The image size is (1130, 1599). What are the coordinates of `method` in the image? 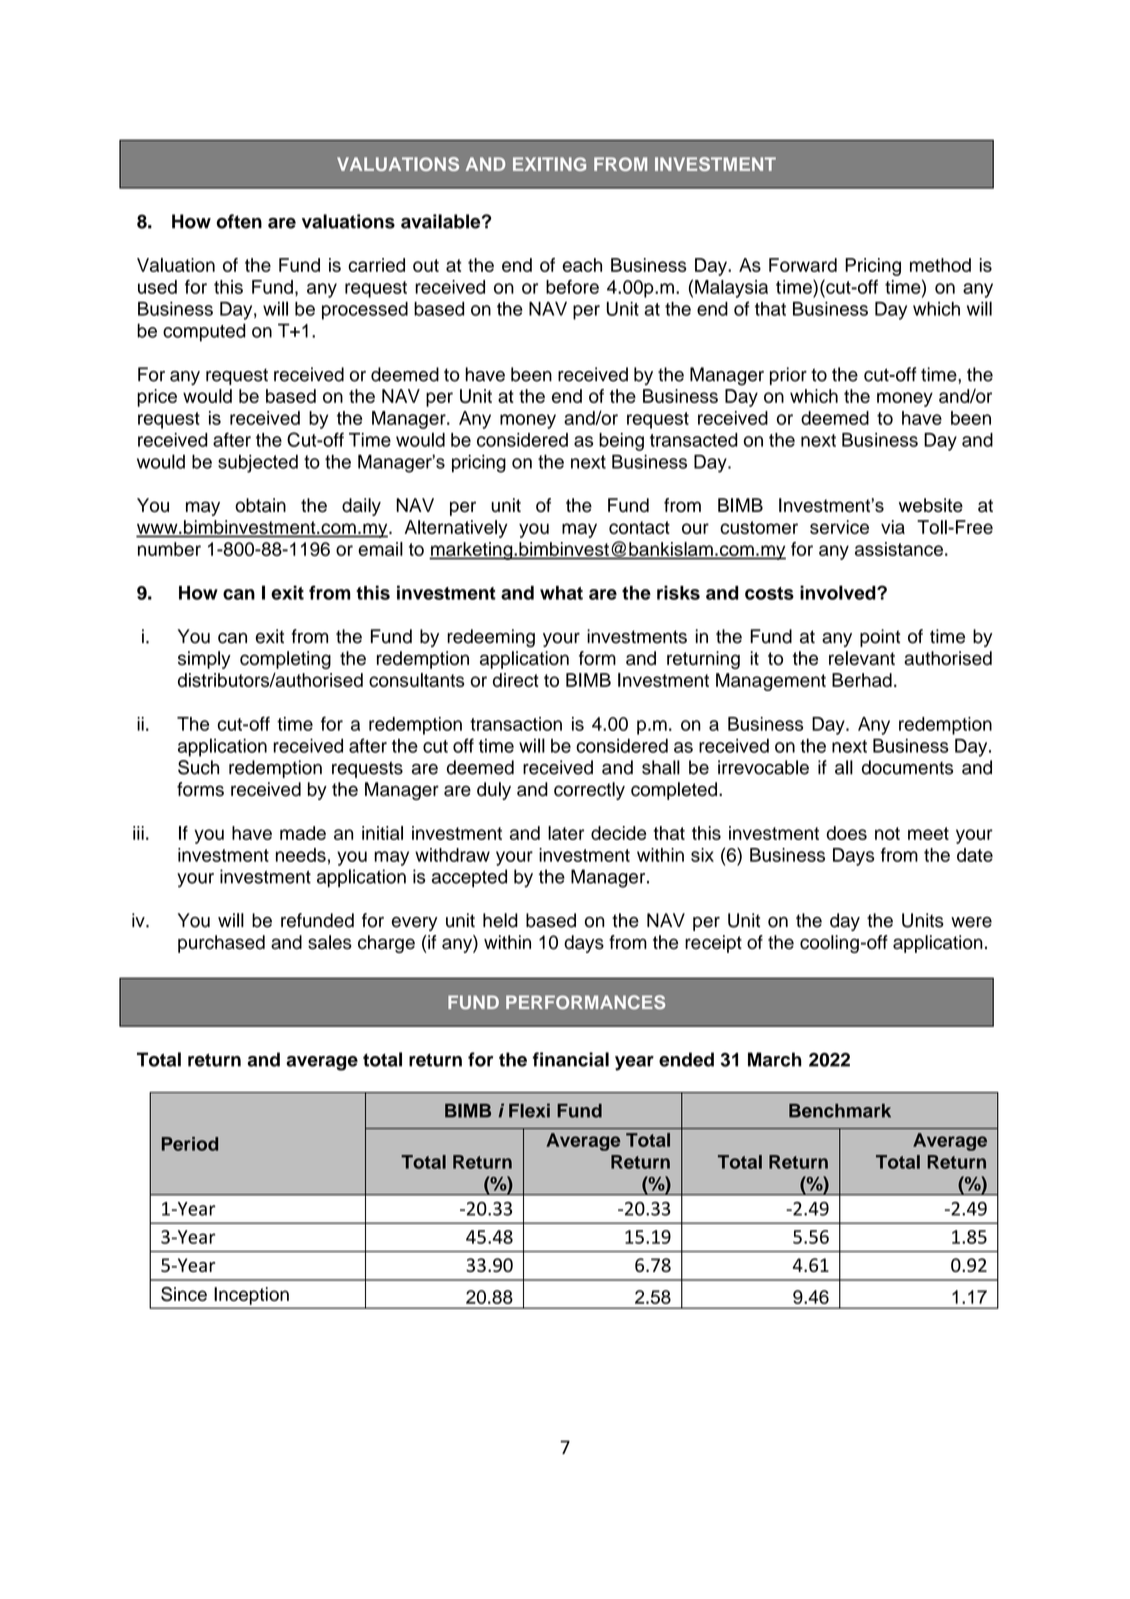 It's located at (940, 265).
